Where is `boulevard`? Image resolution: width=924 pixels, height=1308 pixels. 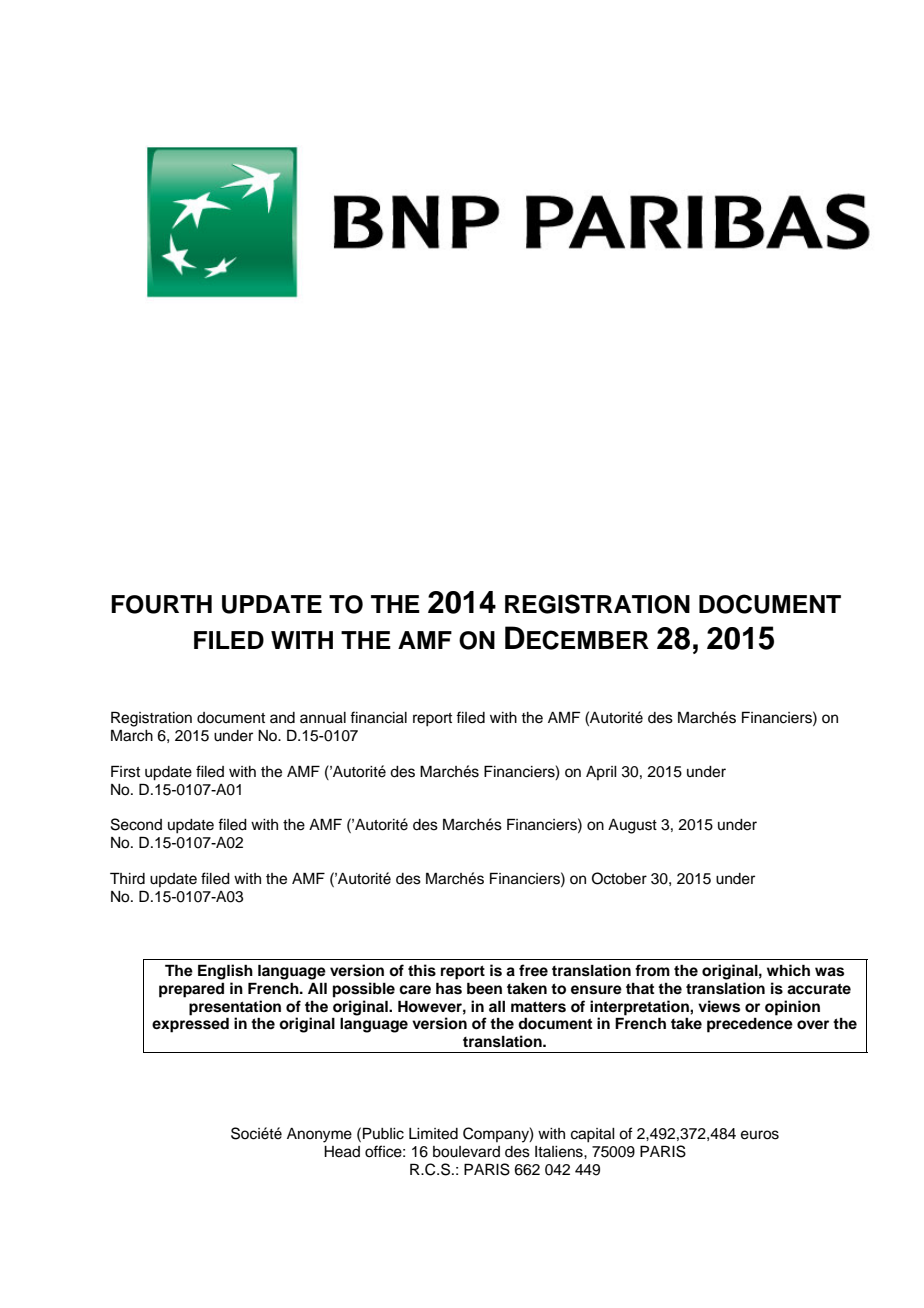
boulevard is located at coordinates (466, 1152).
